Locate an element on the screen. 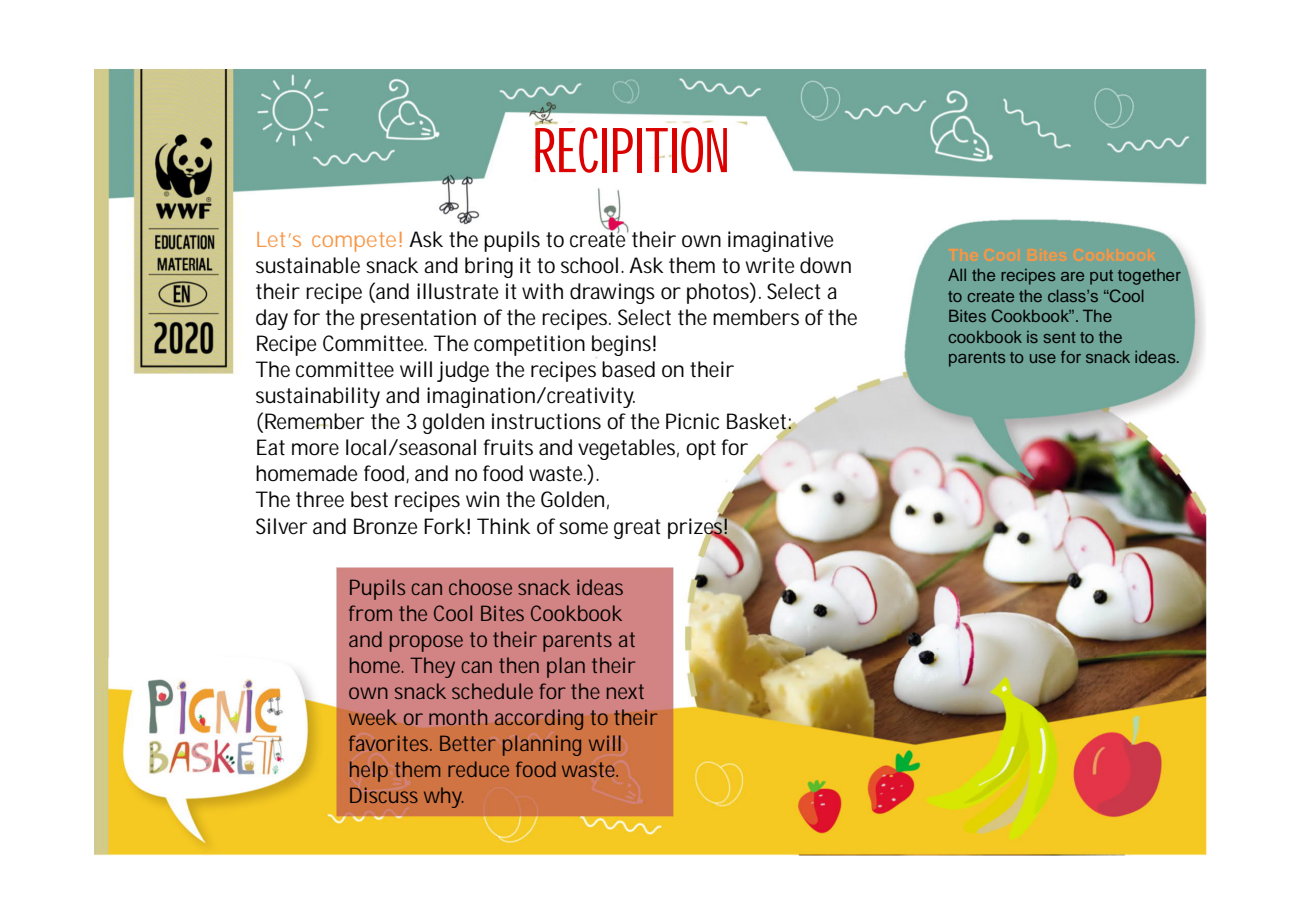  use is located at coordinates (1043, 358).
